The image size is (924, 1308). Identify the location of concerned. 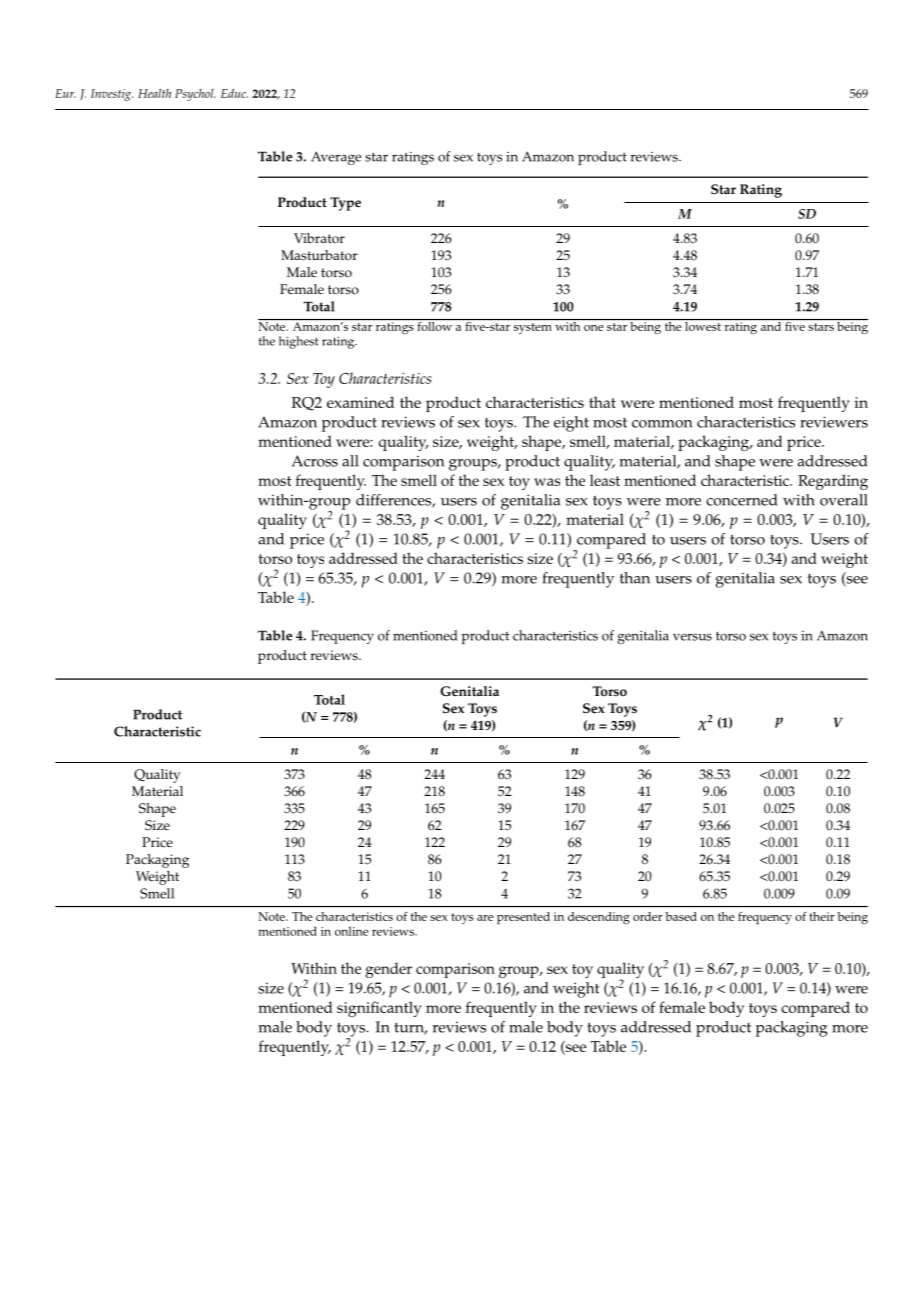
(741, 500).
